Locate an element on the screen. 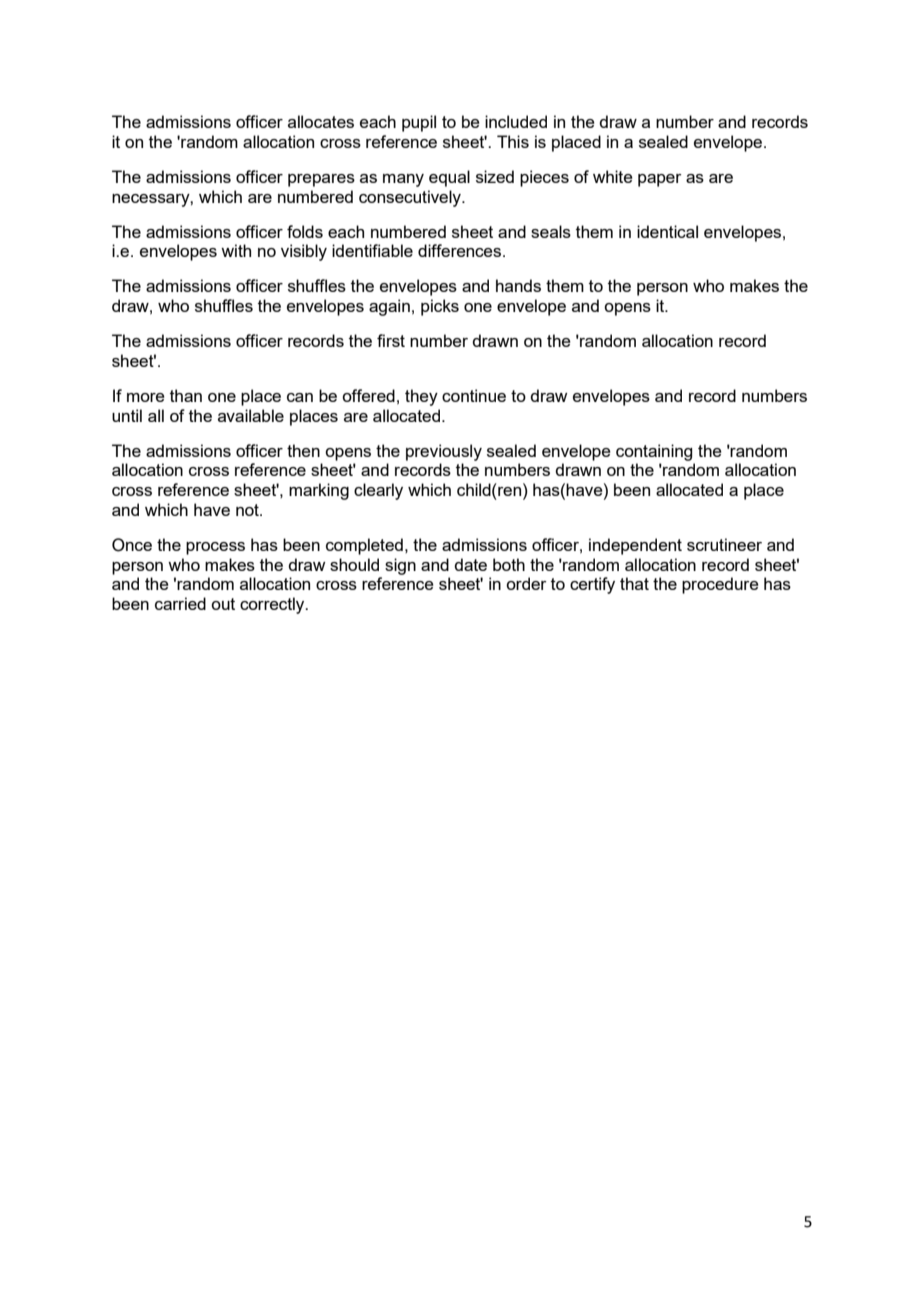 The height and width of the screenshot is (1308, 924). first is located at coordinates (391, 340).
